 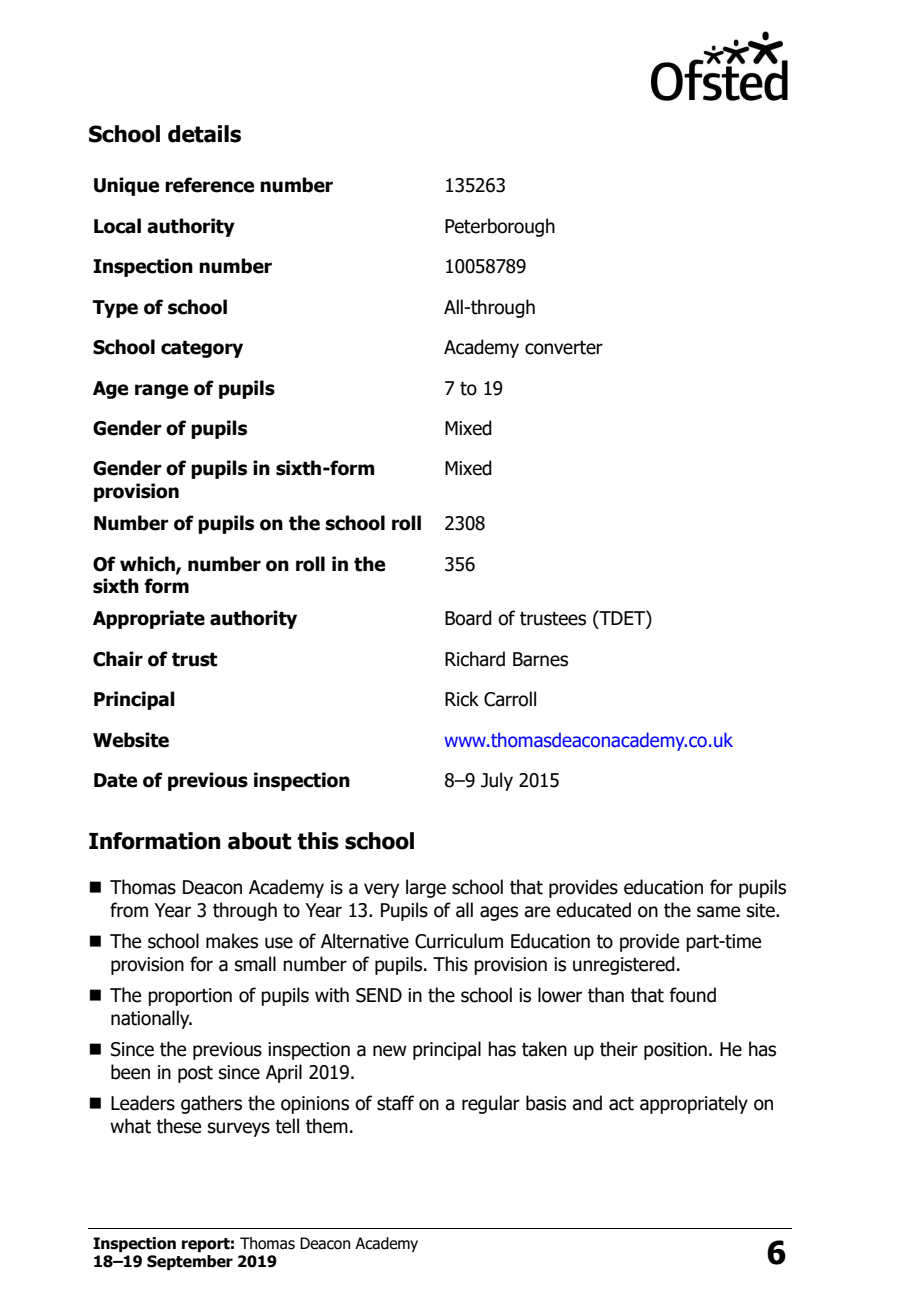 I want to click on reference, so click(x=209, y=185).
